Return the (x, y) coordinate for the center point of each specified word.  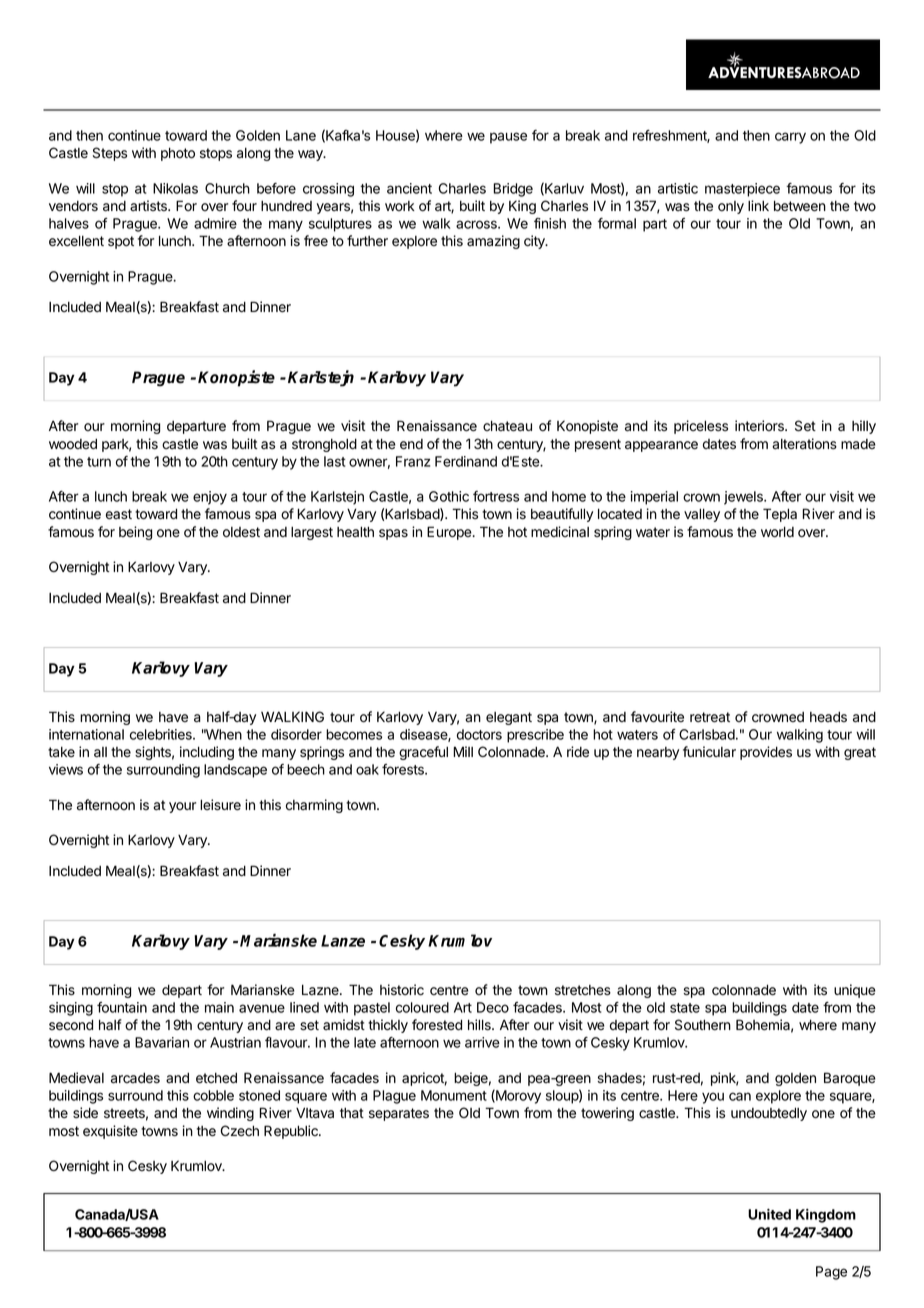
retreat (710, 717)
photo (178, 154)
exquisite (110, 1132)
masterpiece (742, 190)
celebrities (162, 734)
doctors (479, 734)
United (769, 1214)
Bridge (513, 190)
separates (399, 1114)
